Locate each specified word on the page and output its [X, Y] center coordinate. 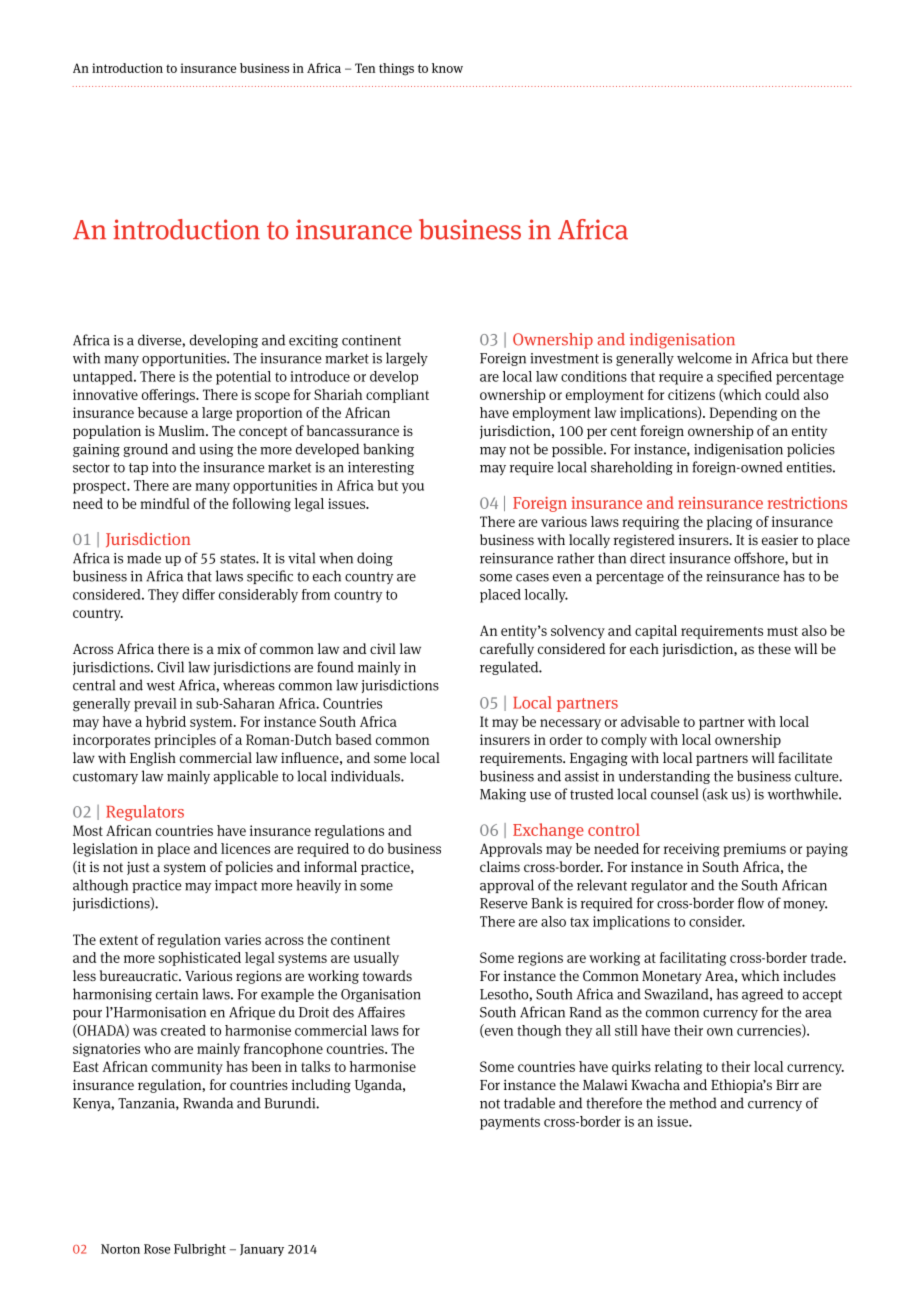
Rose [157, 1249]
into [164, 467]
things [396, 69]
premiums [754, 850]
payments [510, 1123]
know [447, 68]
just [138, 868]
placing [729, 523]
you [412, 488]
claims [500, 866]
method [693, 1103]
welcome [704, 358]
